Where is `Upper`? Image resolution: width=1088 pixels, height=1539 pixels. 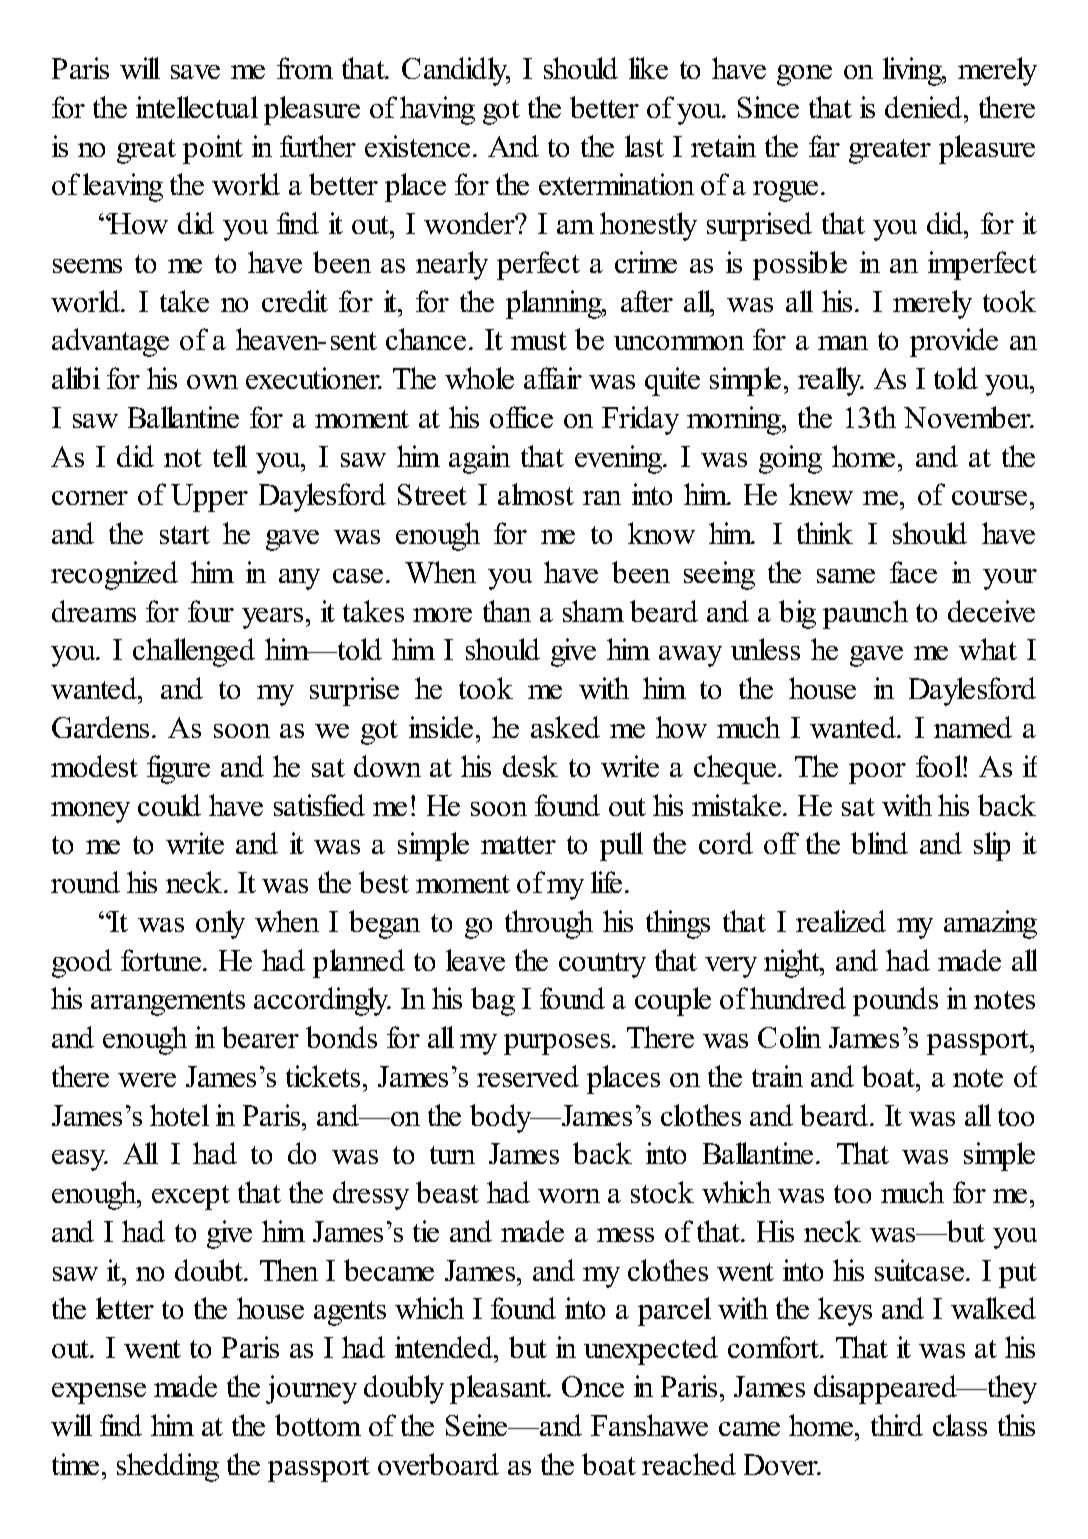 Upper is located at coordinates (209, 498).
